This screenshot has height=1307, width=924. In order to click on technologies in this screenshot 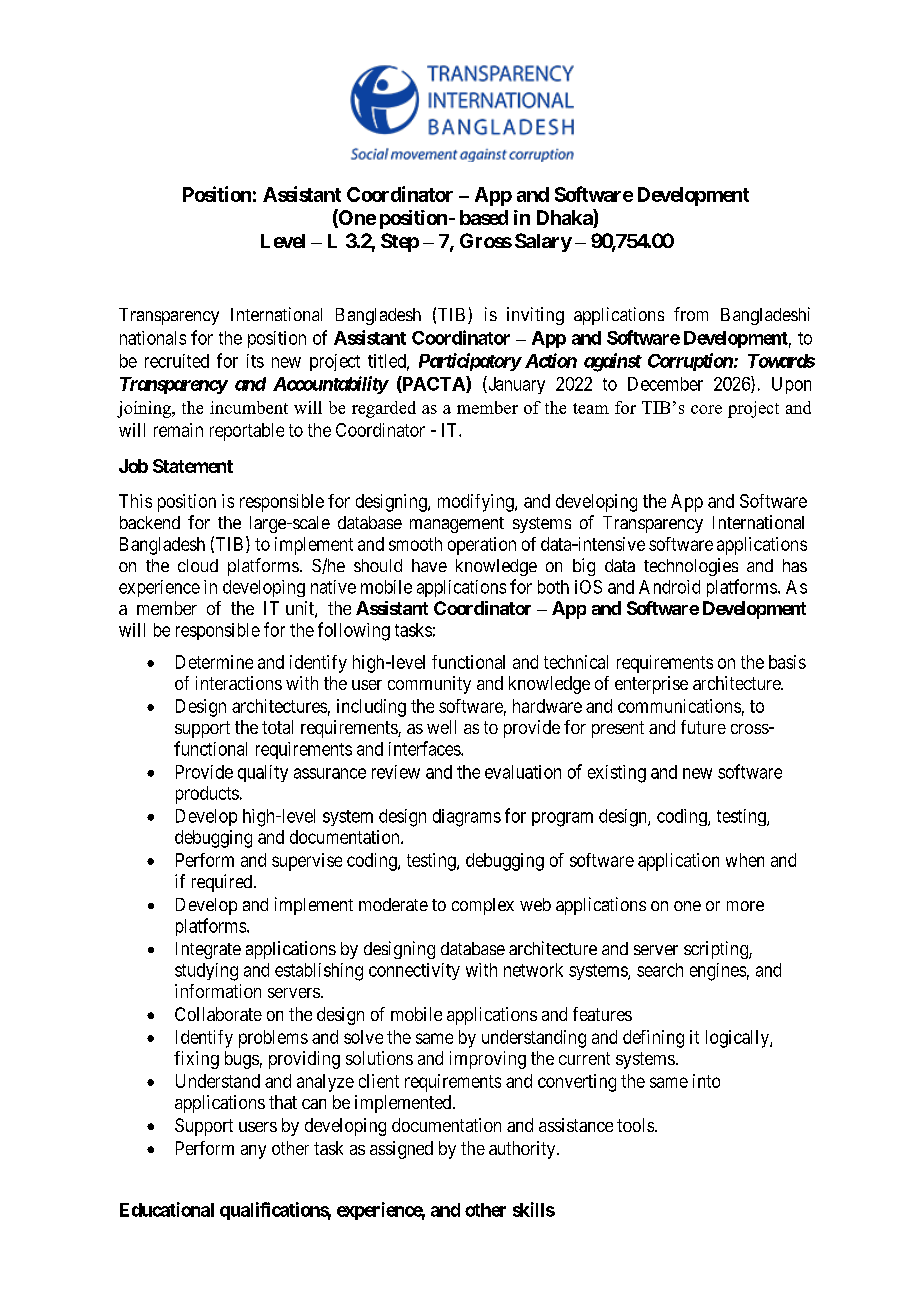, I will do `click(691, 567)`.
